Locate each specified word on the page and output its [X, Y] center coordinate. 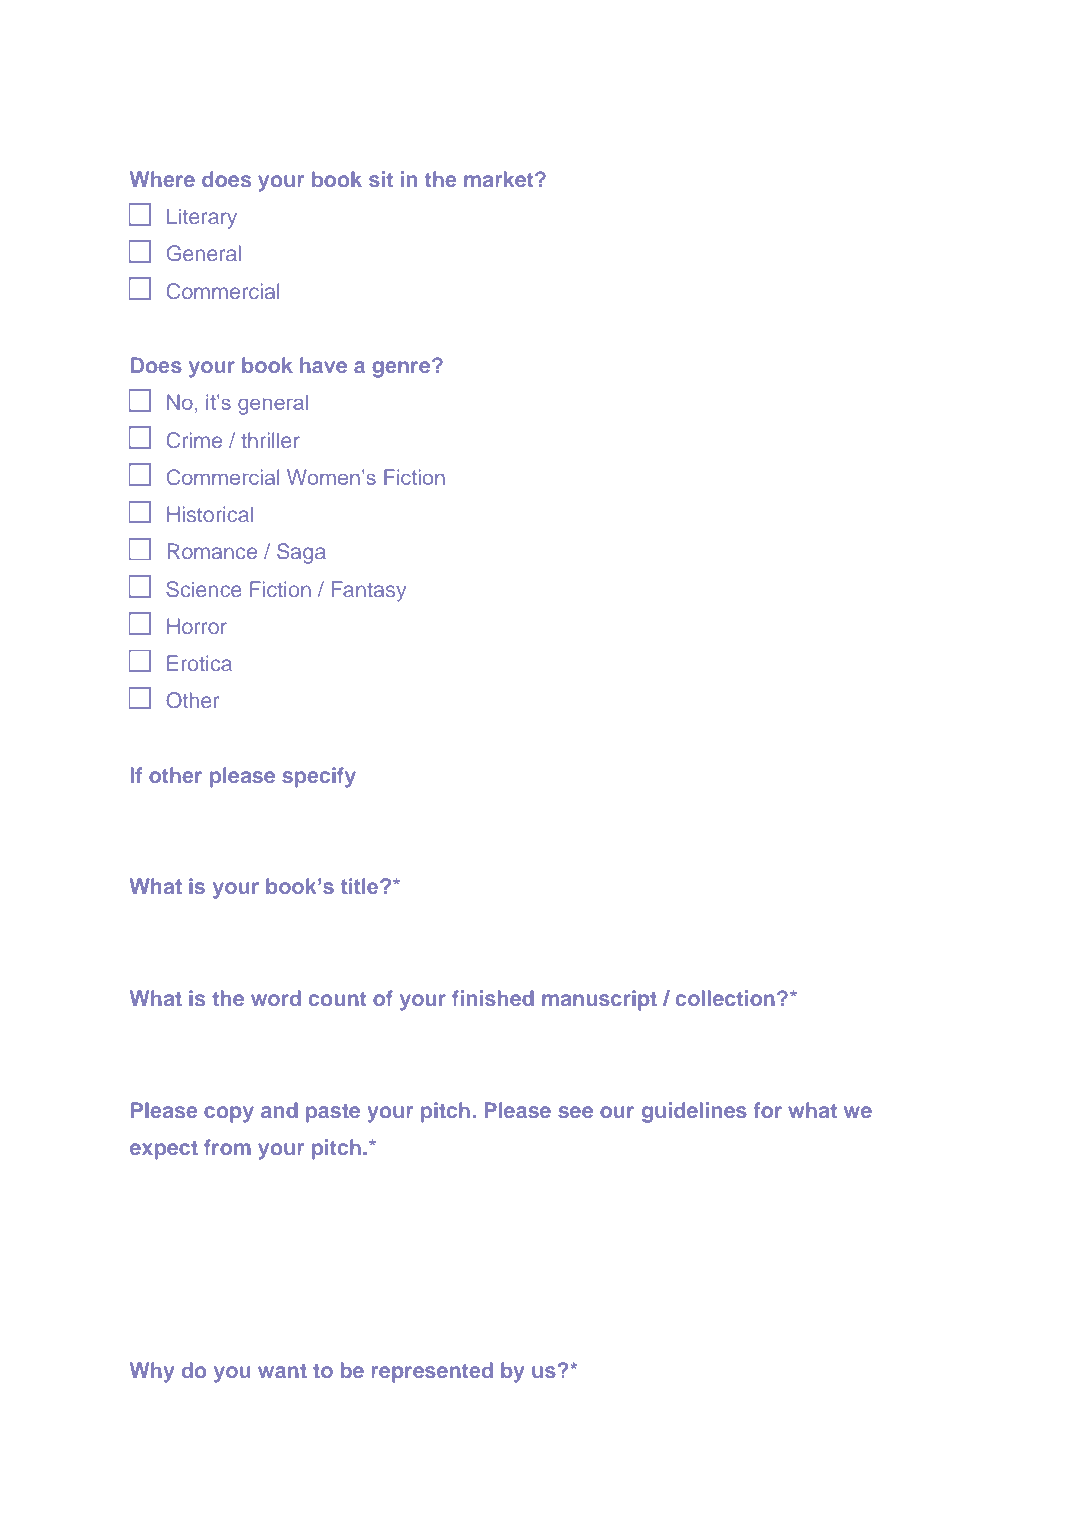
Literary [202, 218]
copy [229, 1114]
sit [381, 179]
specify [319, 777]
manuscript [599, 1000]
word [276, 998]
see [575, 1112]
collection [725, 998]
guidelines [694, 1112]
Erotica [199, 663]
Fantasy [369, 591]
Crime [194, 440]
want [282, 1371]
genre [402, 369]
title [361, 886]
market [500, 179]
